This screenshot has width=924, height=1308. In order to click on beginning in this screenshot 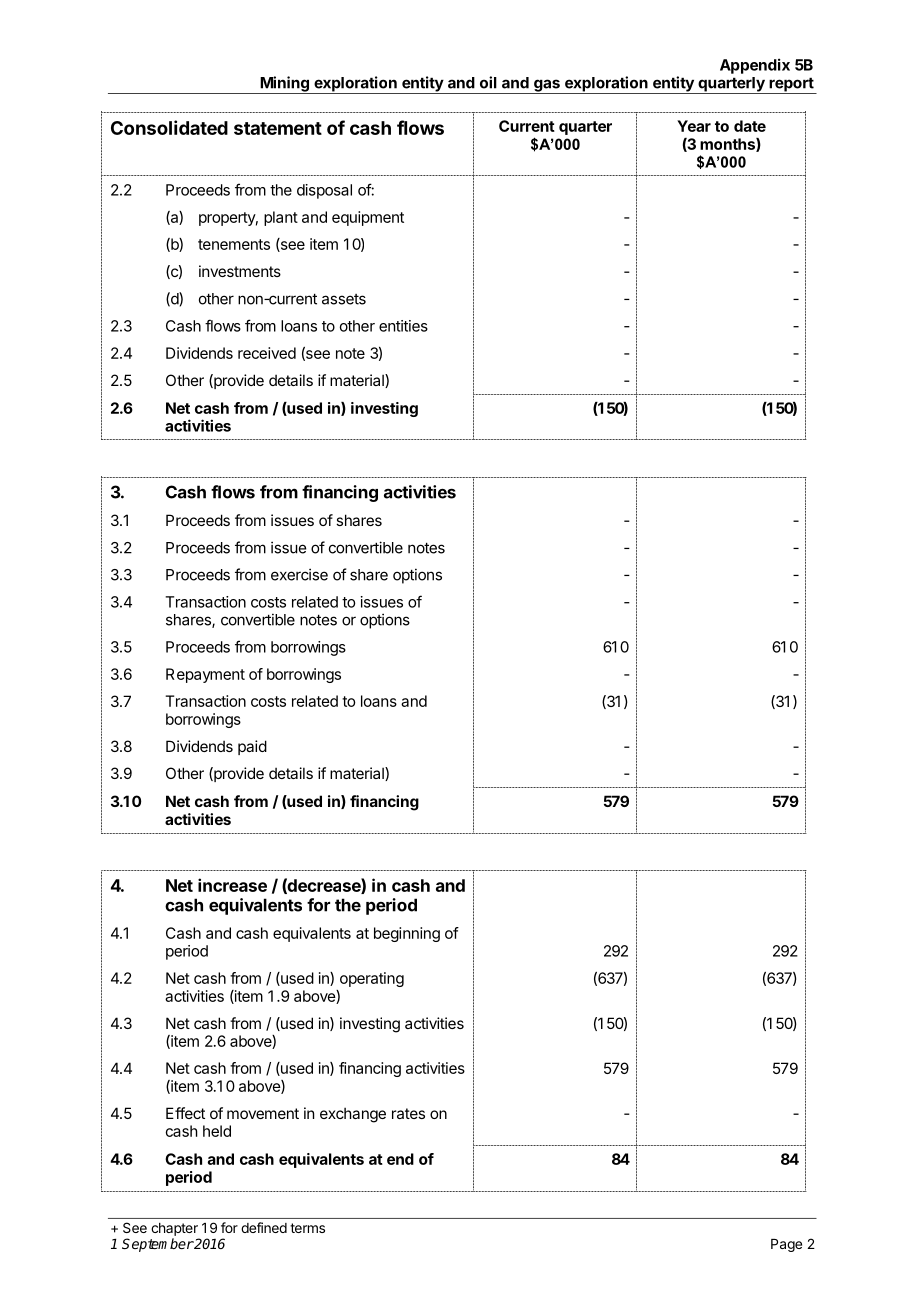, I will do `click(407, 934)`.
